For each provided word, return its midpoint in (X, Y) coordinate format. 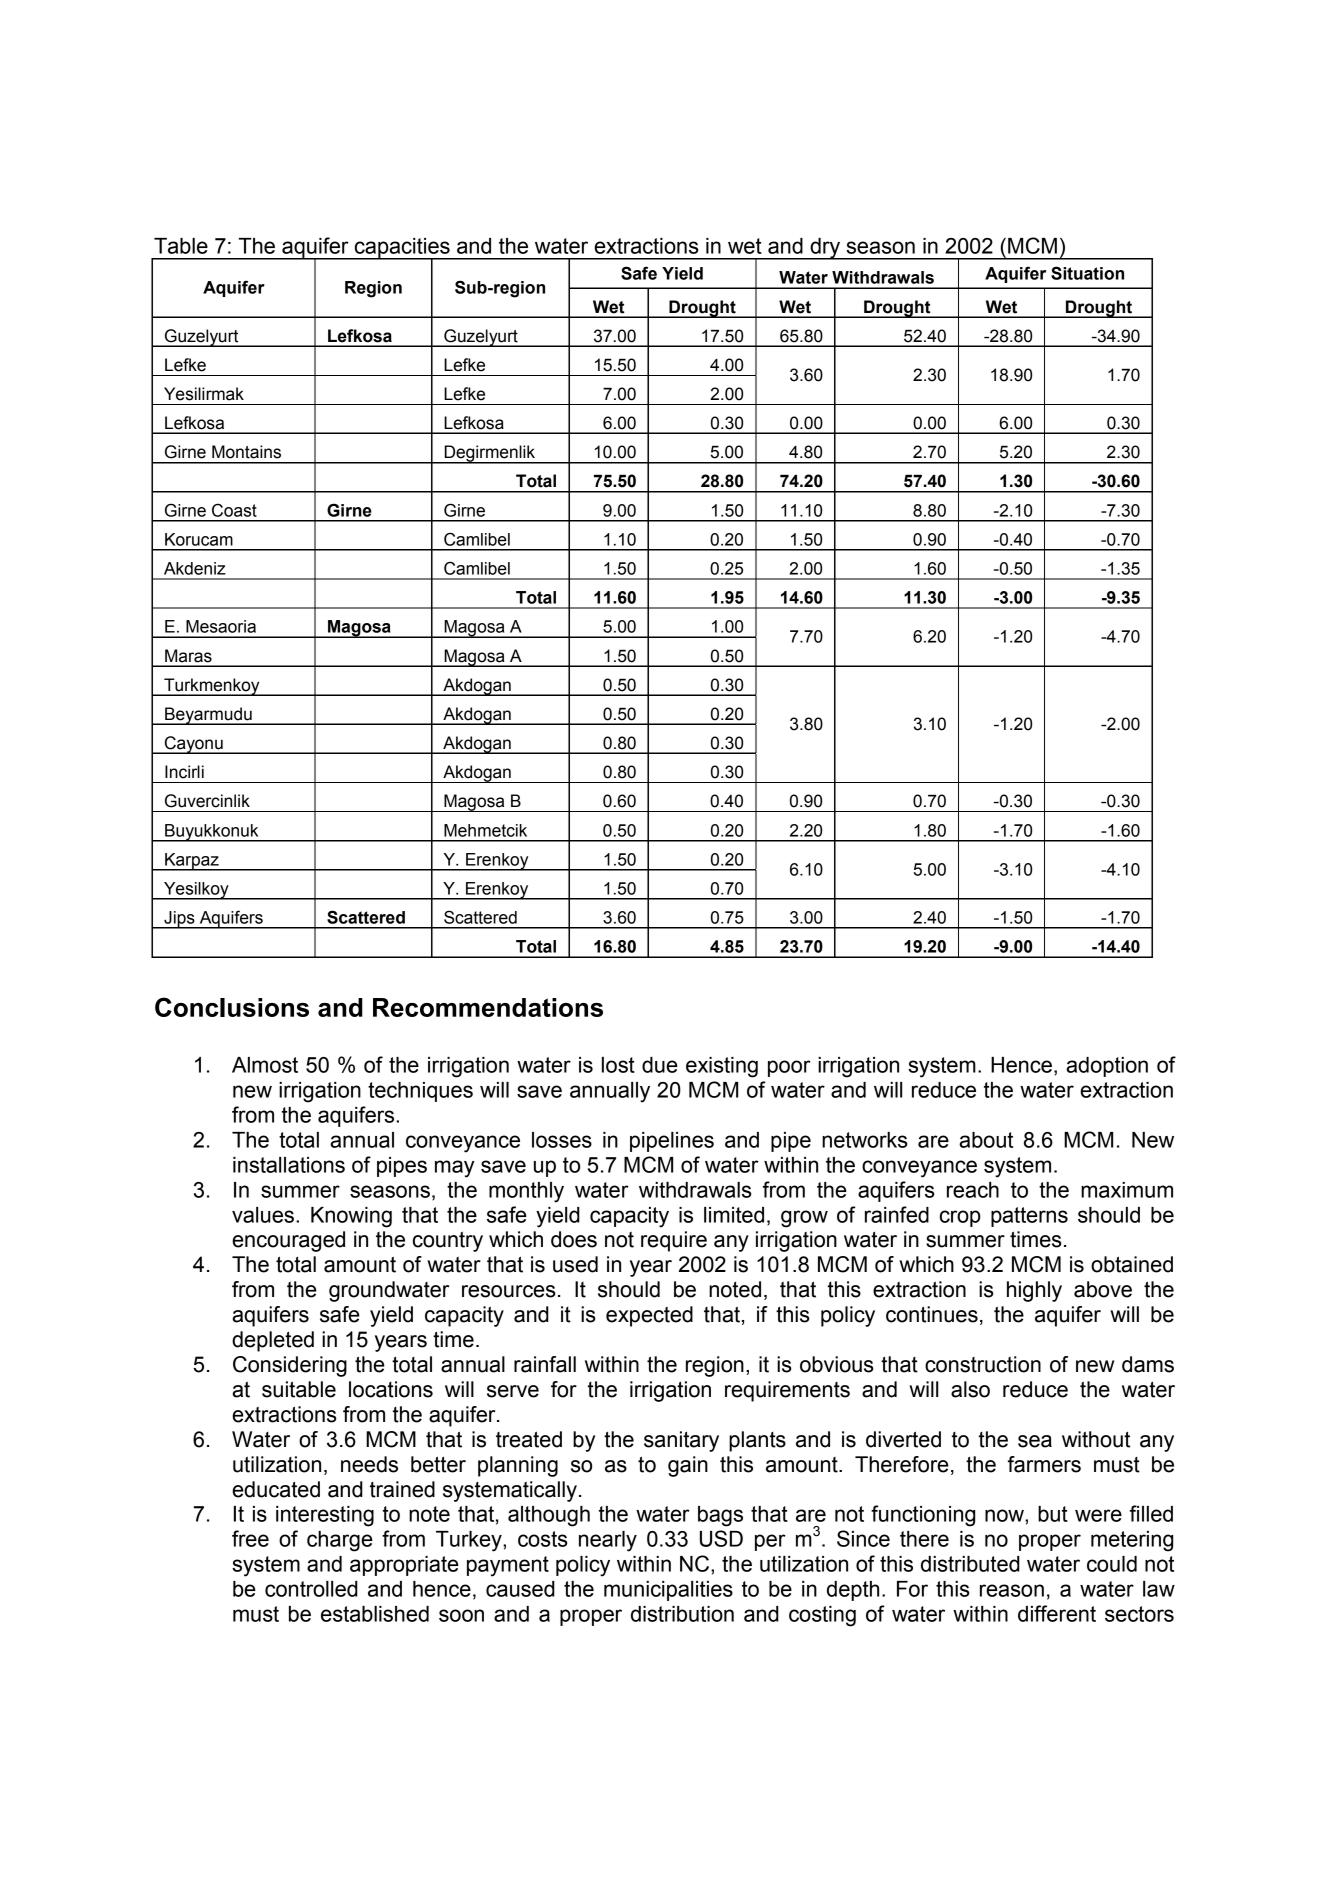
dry (825, 249)
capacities (402, 249)
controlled (311, 1589)
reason (1012, 1590)
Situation (1087, 273)
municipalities (668, 1591)
